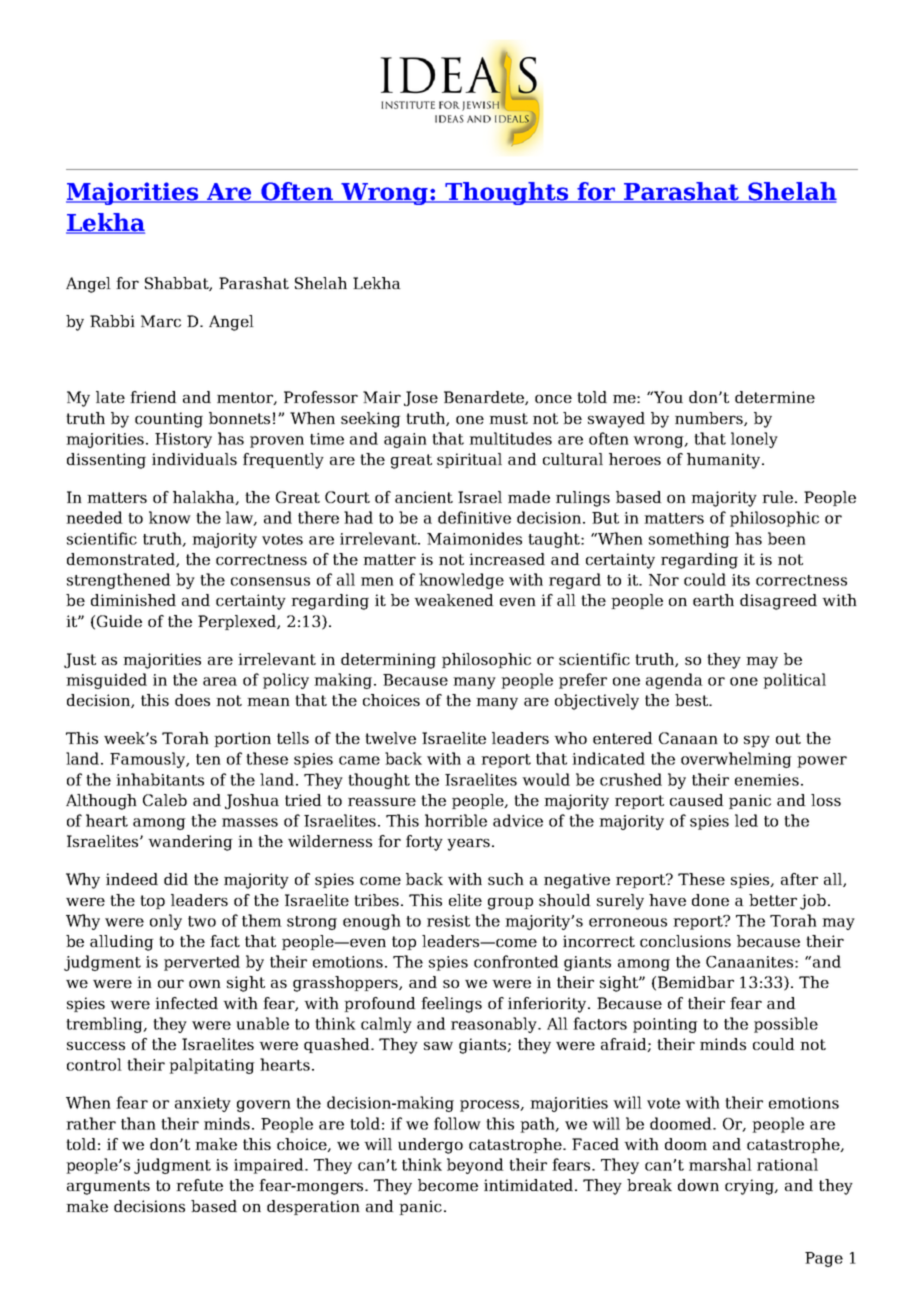 The image size is (924, 1308). Describe the element at coordinates (775, 397) in the image. I see `determine` at that location.
